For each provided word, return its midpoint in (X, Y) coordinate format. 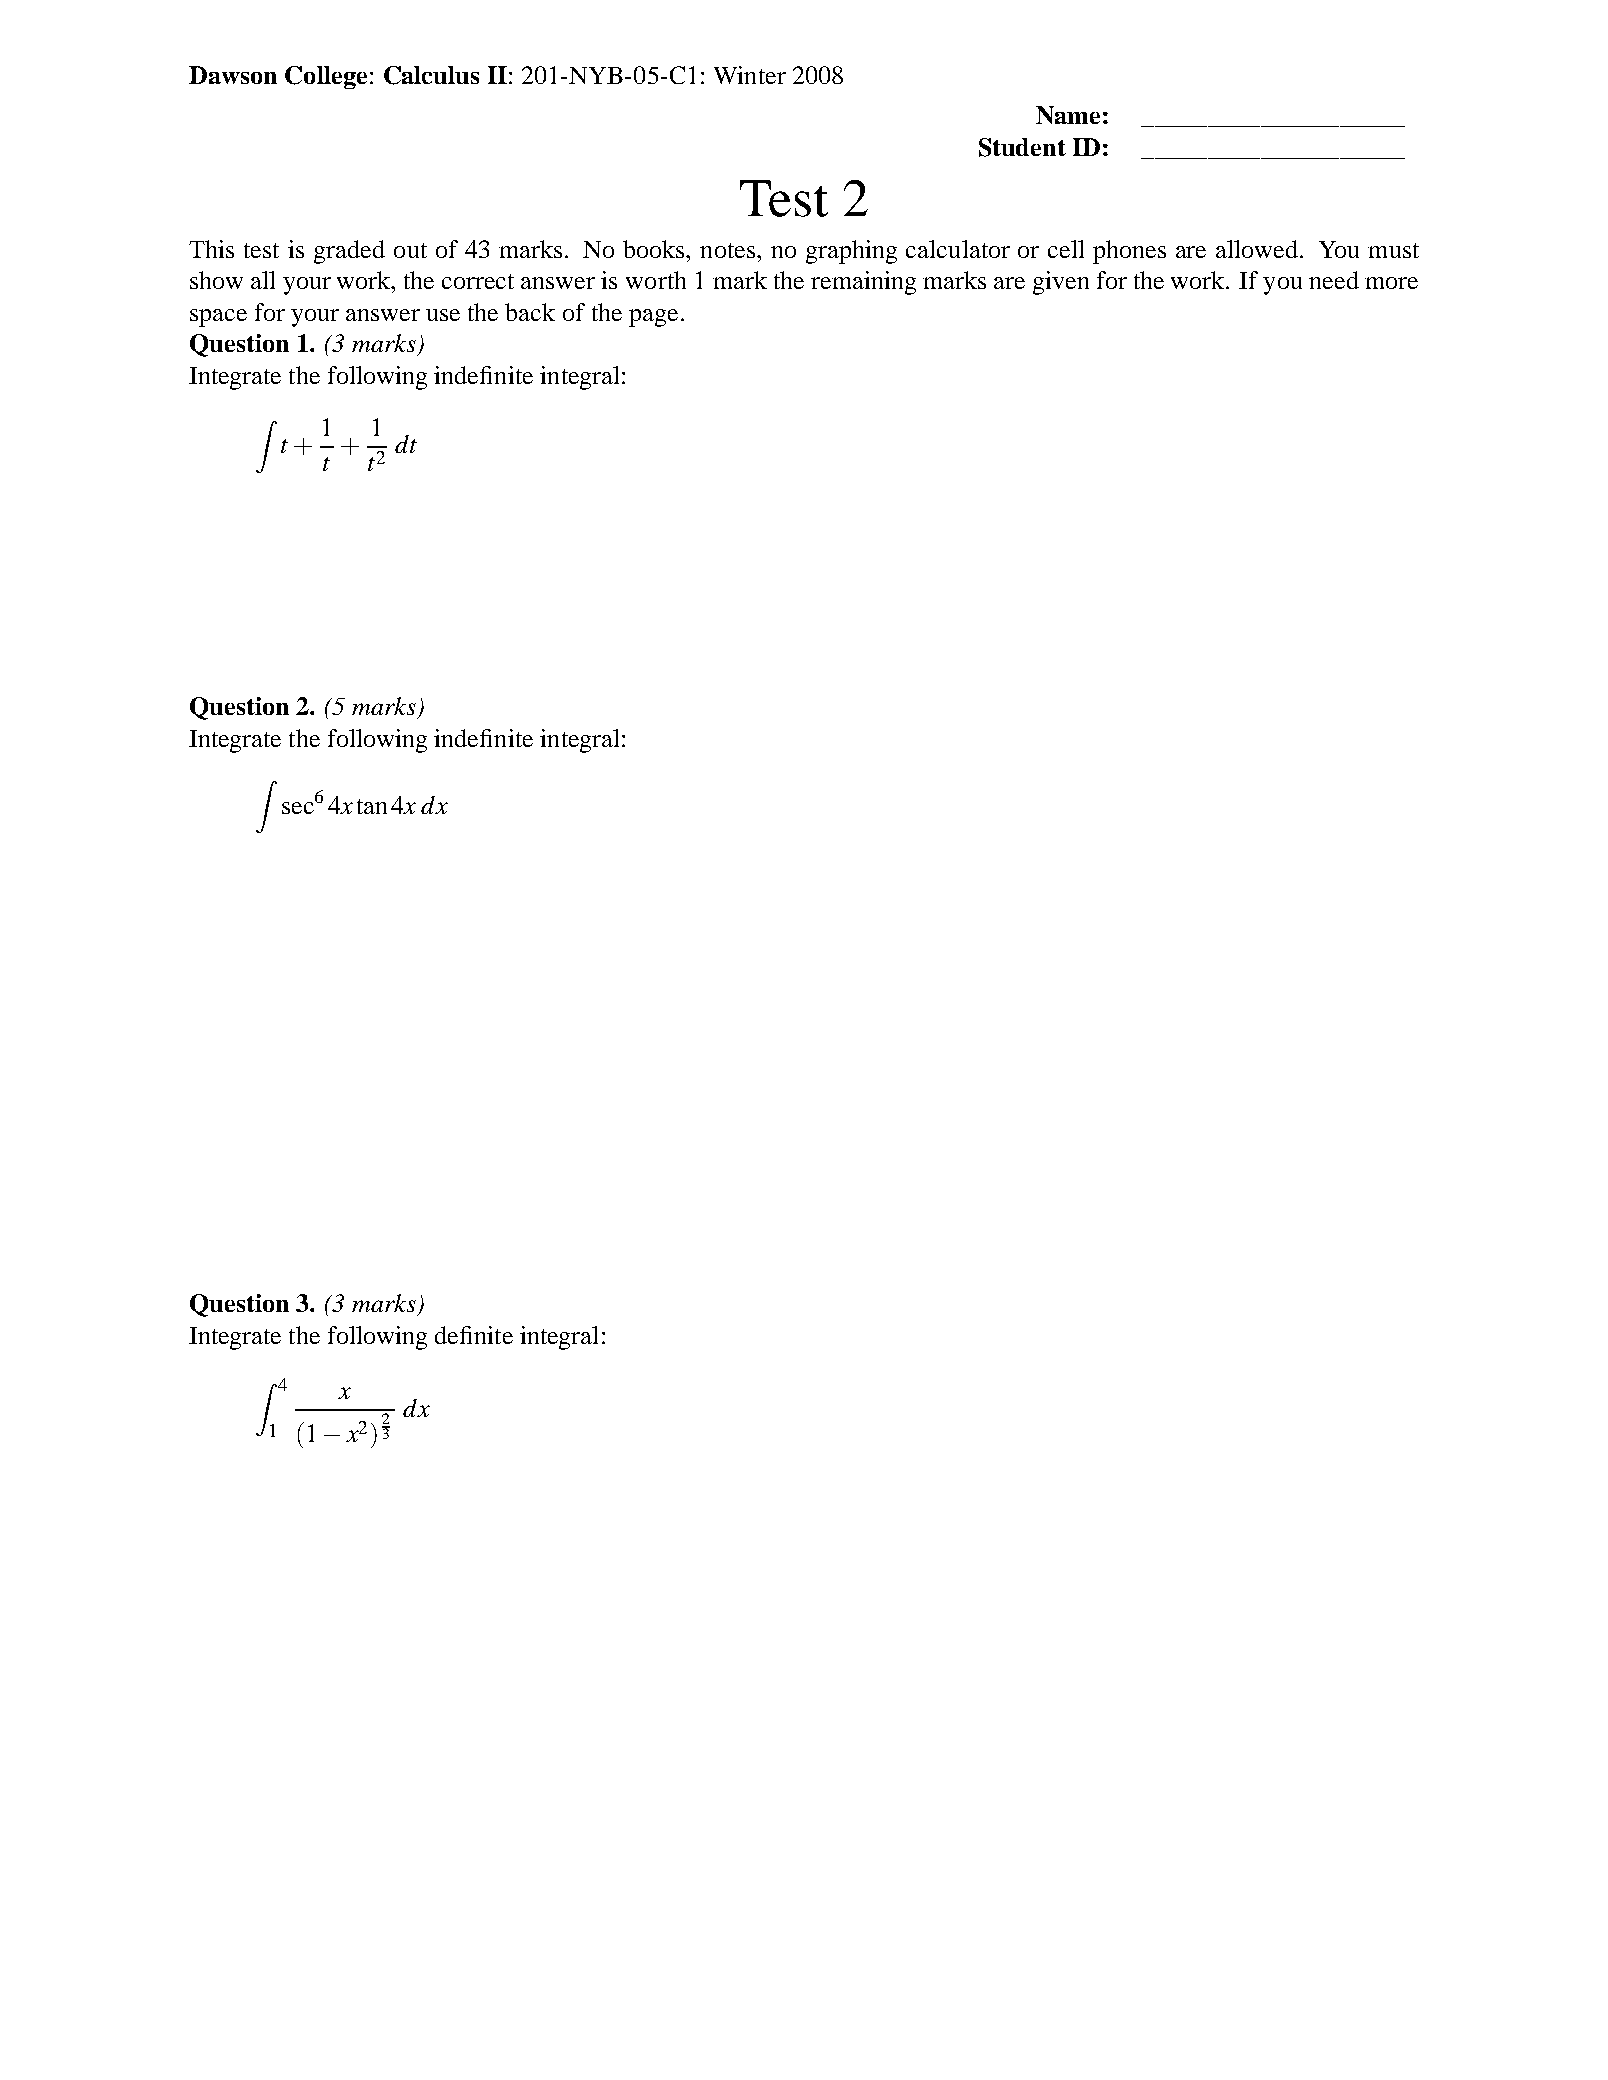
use (443, 315)
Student (1022, 147)
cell (1066, 249)
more (1391, 283)
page (653, 318)
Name (1068, 115)
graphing (851, 252)
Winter (750, 75)
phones (1129, 252)
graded (349, 252)
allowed (1257, 249)
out (410, 250)
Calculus (431, 75)
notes (727, 250)
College (326, 77)
